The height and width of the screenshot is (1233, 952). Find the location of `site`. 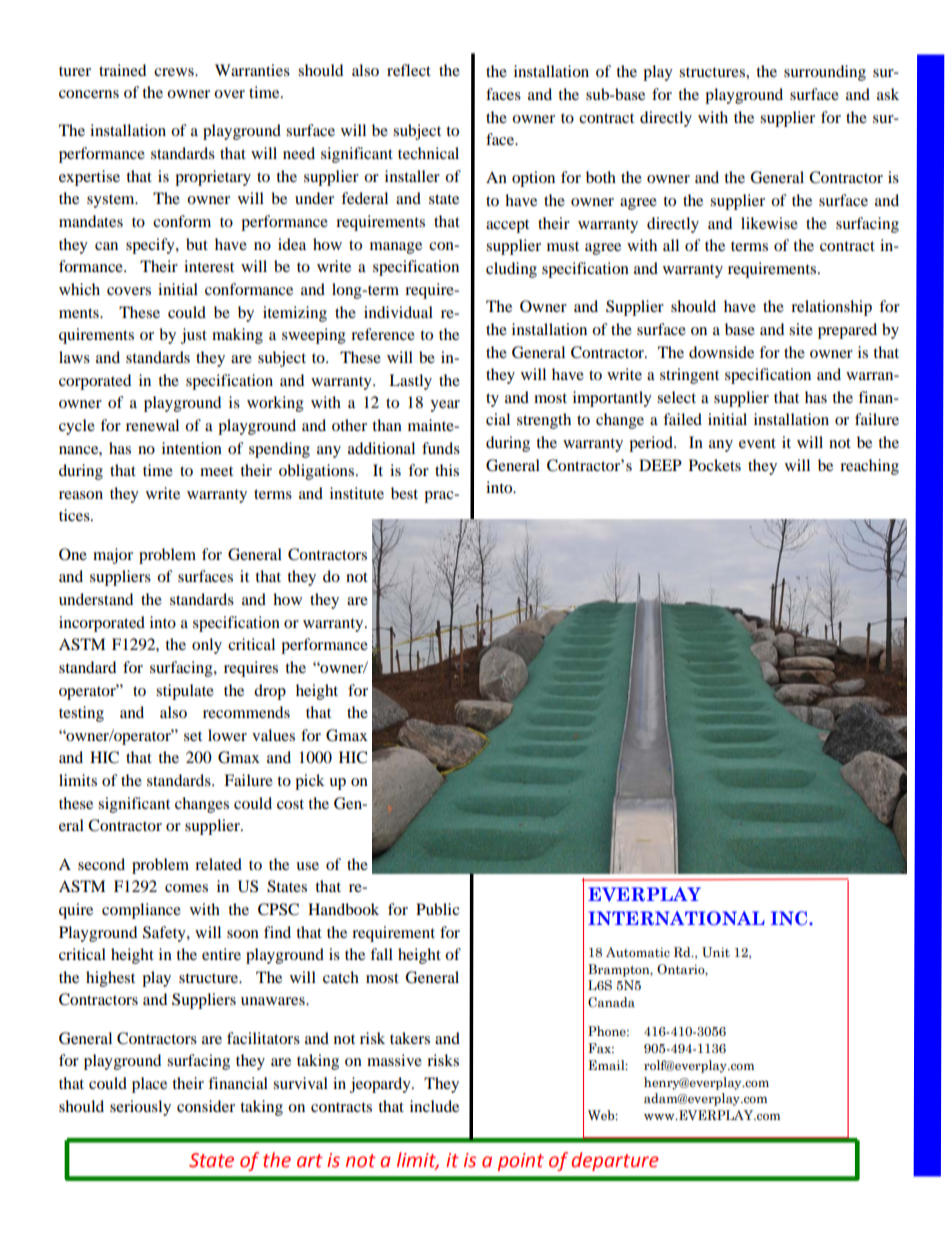

site is located at coordinates (801, 329).
